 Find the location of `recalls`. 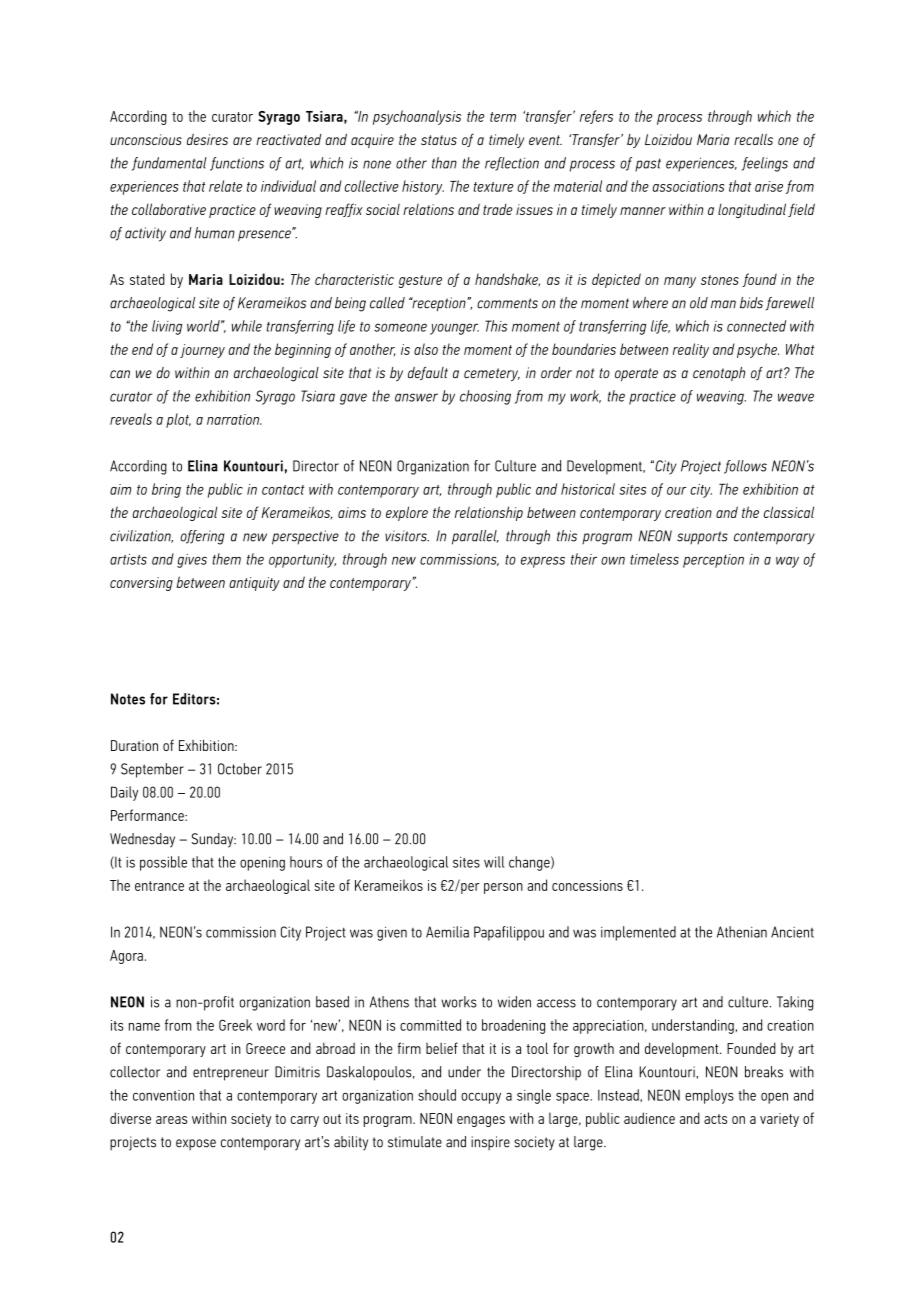

recalls is located at coordinates (753, 139).
